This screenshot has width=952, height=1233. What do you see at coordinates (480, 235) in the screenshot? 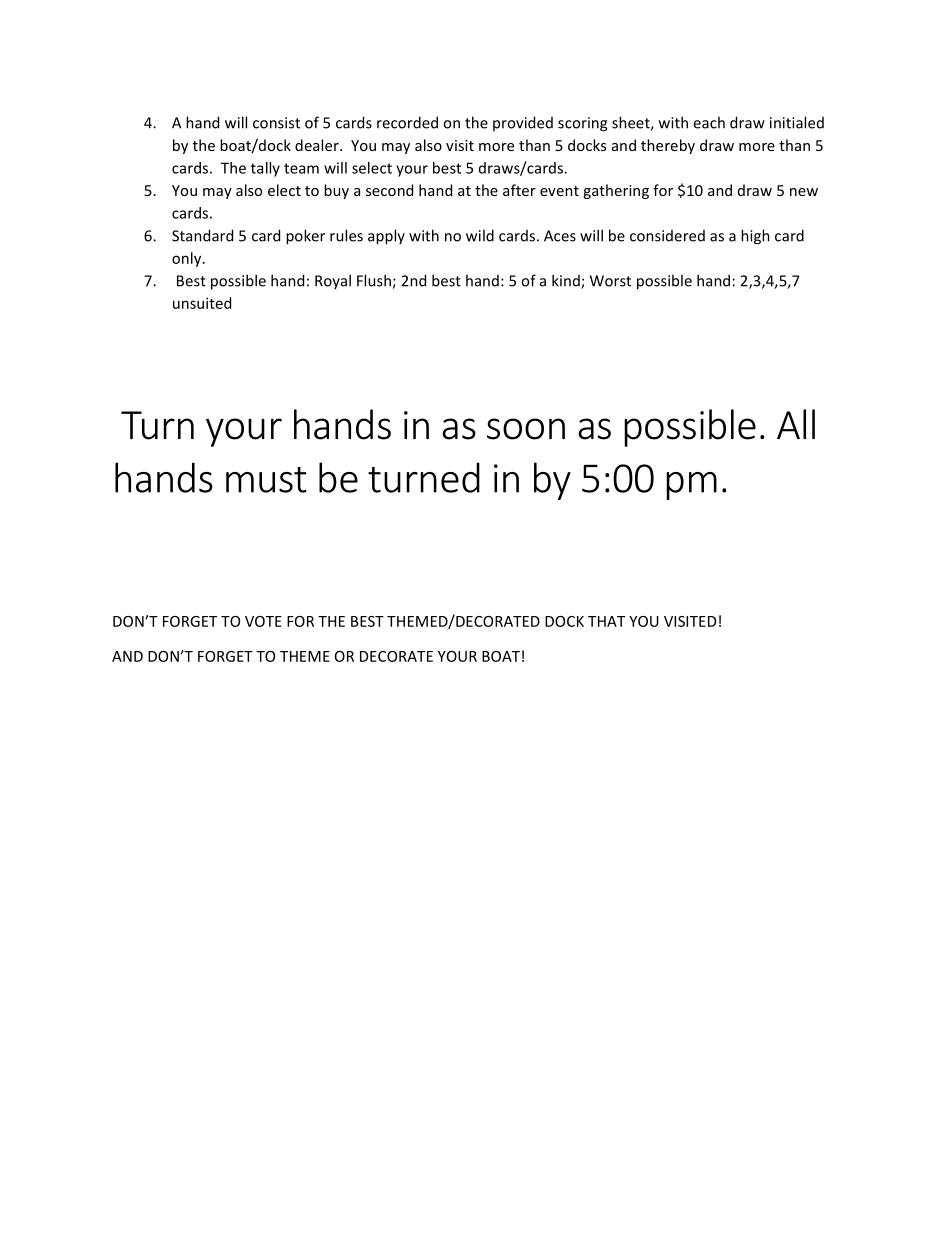
I see `wild` at bounding box center [480, 235].
